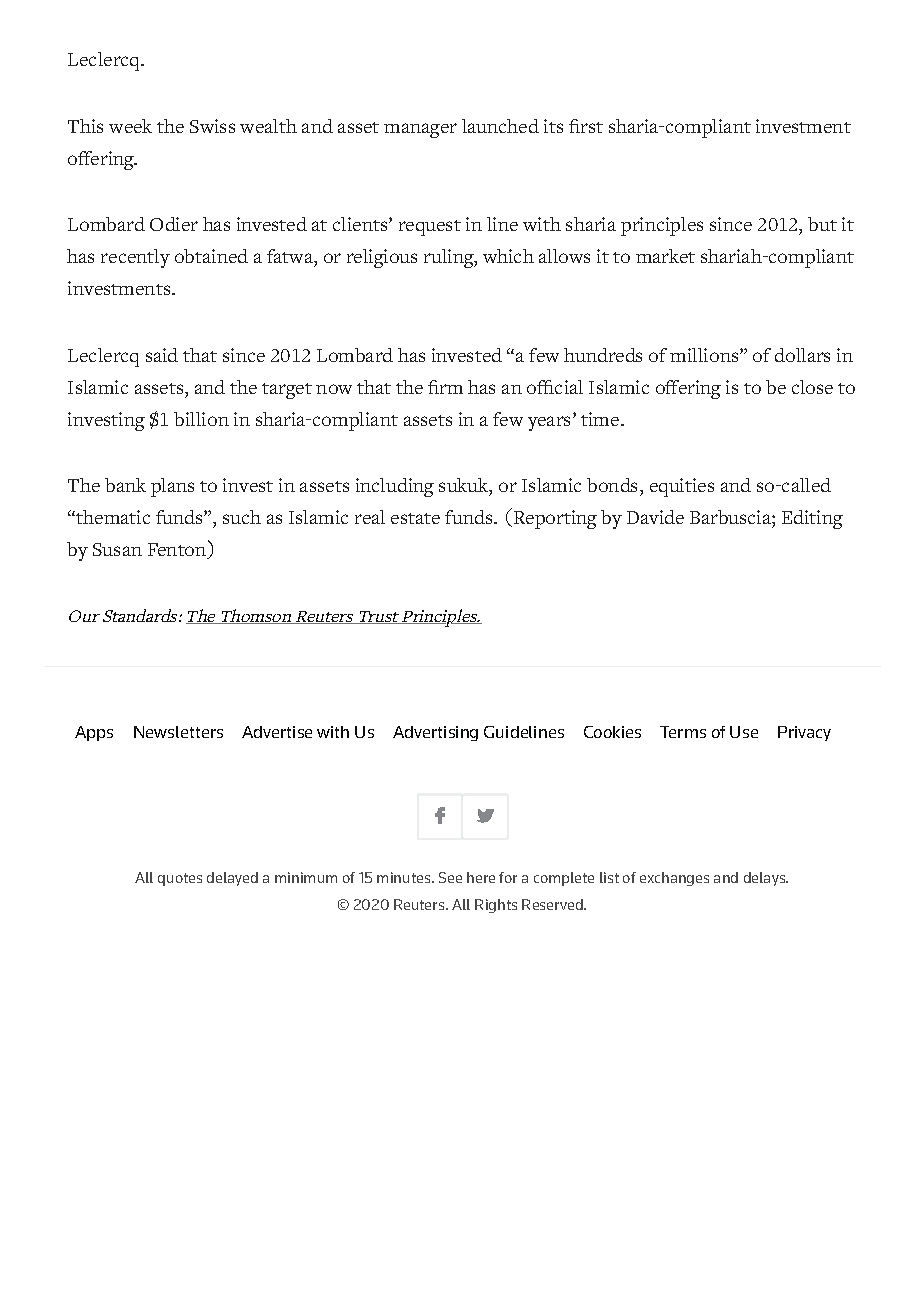 Image resolution: width=924 pixels, height=1308 pixels. What do you see at coordinates (201, 419) in the document?
I see `billion` at bounding box center [201, 419].
